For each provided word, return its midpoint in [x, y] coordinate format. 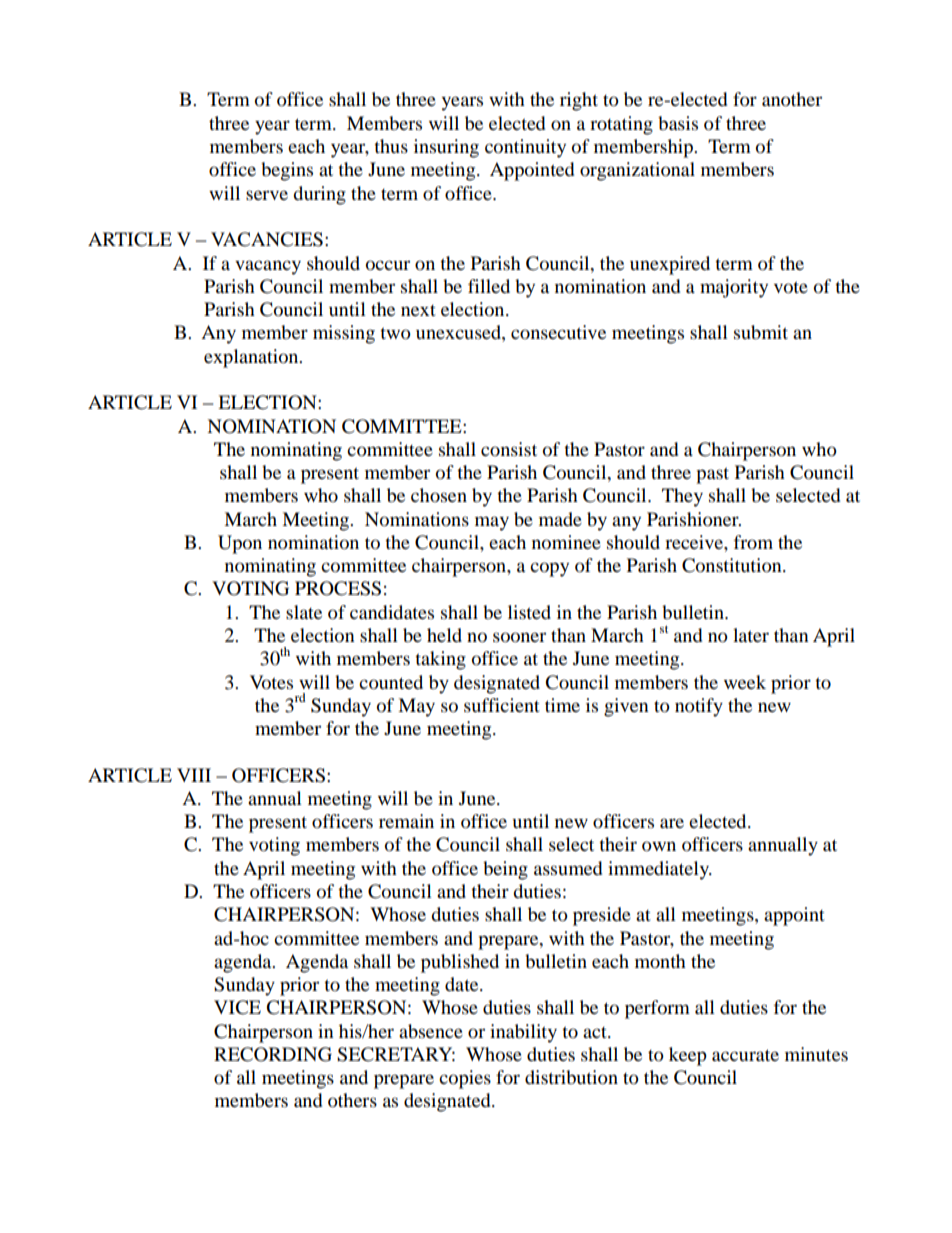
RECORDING [273, 1054]
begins [287, 171]
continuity [525, 148]
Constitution [733, 565]
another [792, 99]
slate [304, 612]
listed [529, 612]
